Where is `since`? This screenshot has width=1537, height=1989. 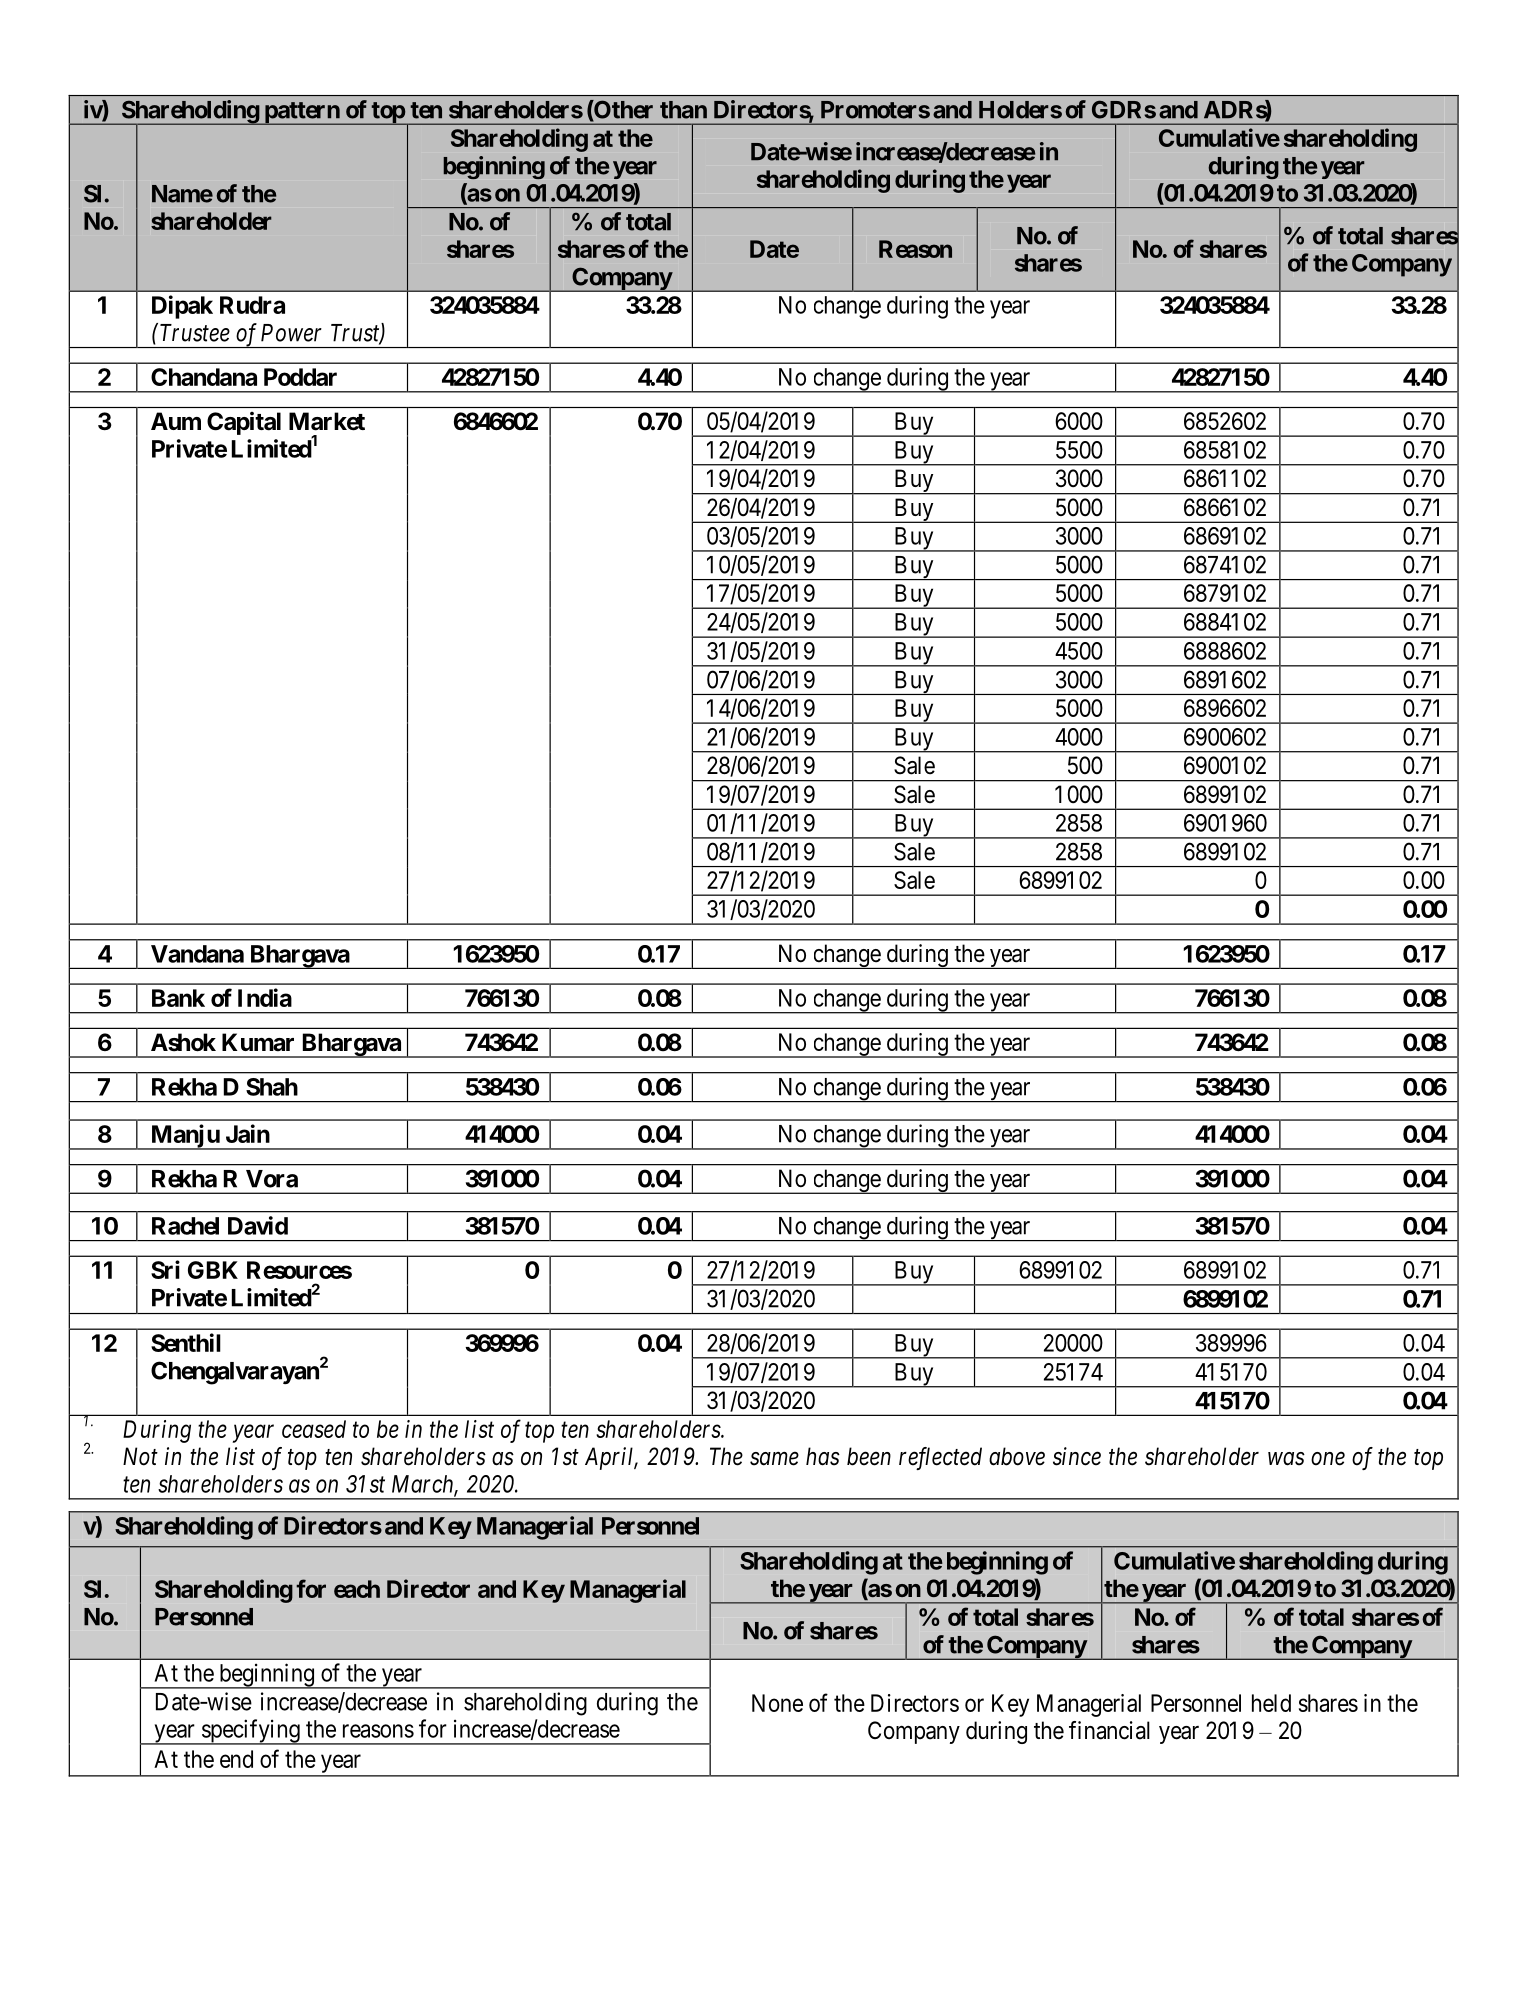 since is located at coordinates (1077, 1456).
